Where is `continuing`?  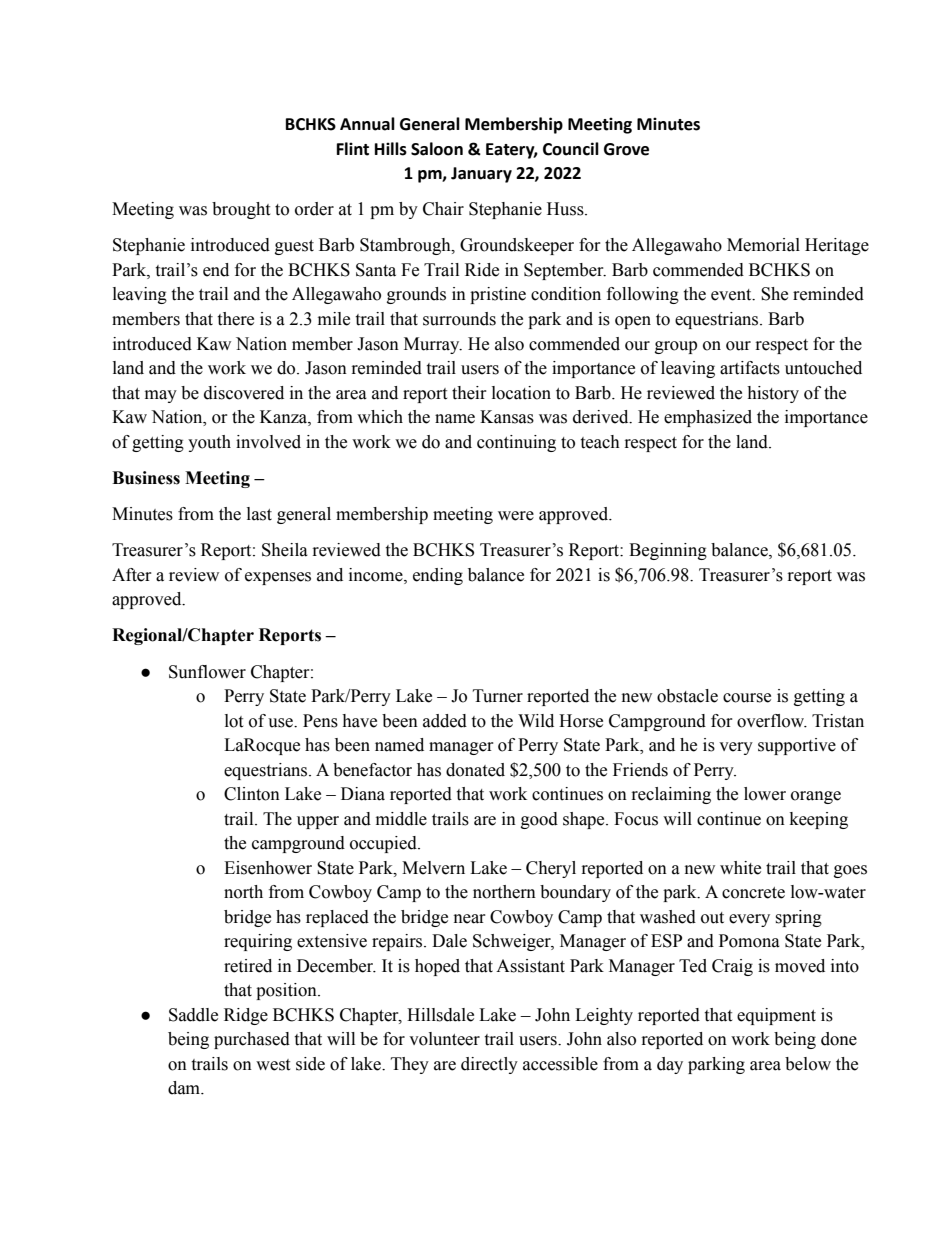
continuing is located at coordinates (516, 443).
